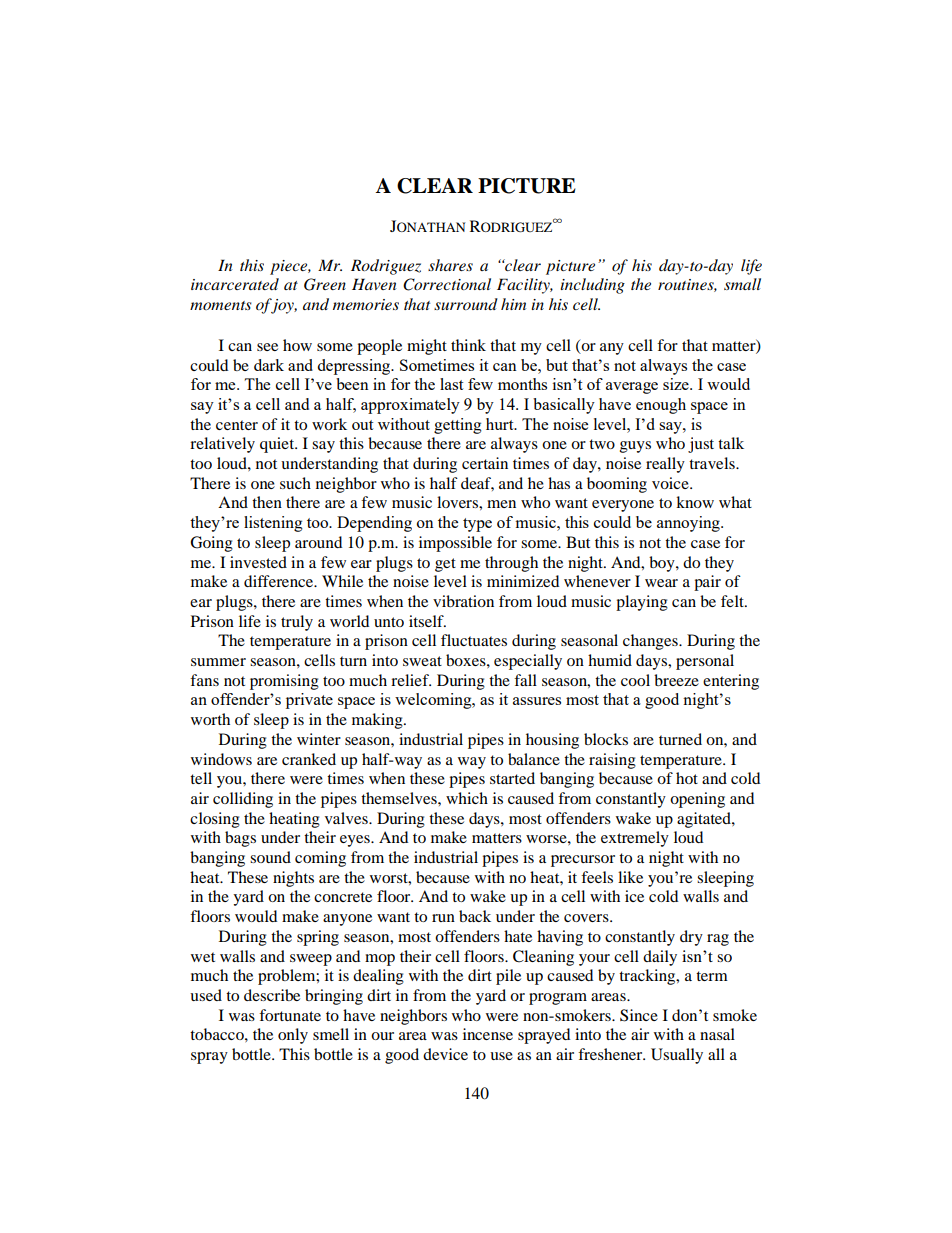  I want to click on incense, so click(488, 1034).
